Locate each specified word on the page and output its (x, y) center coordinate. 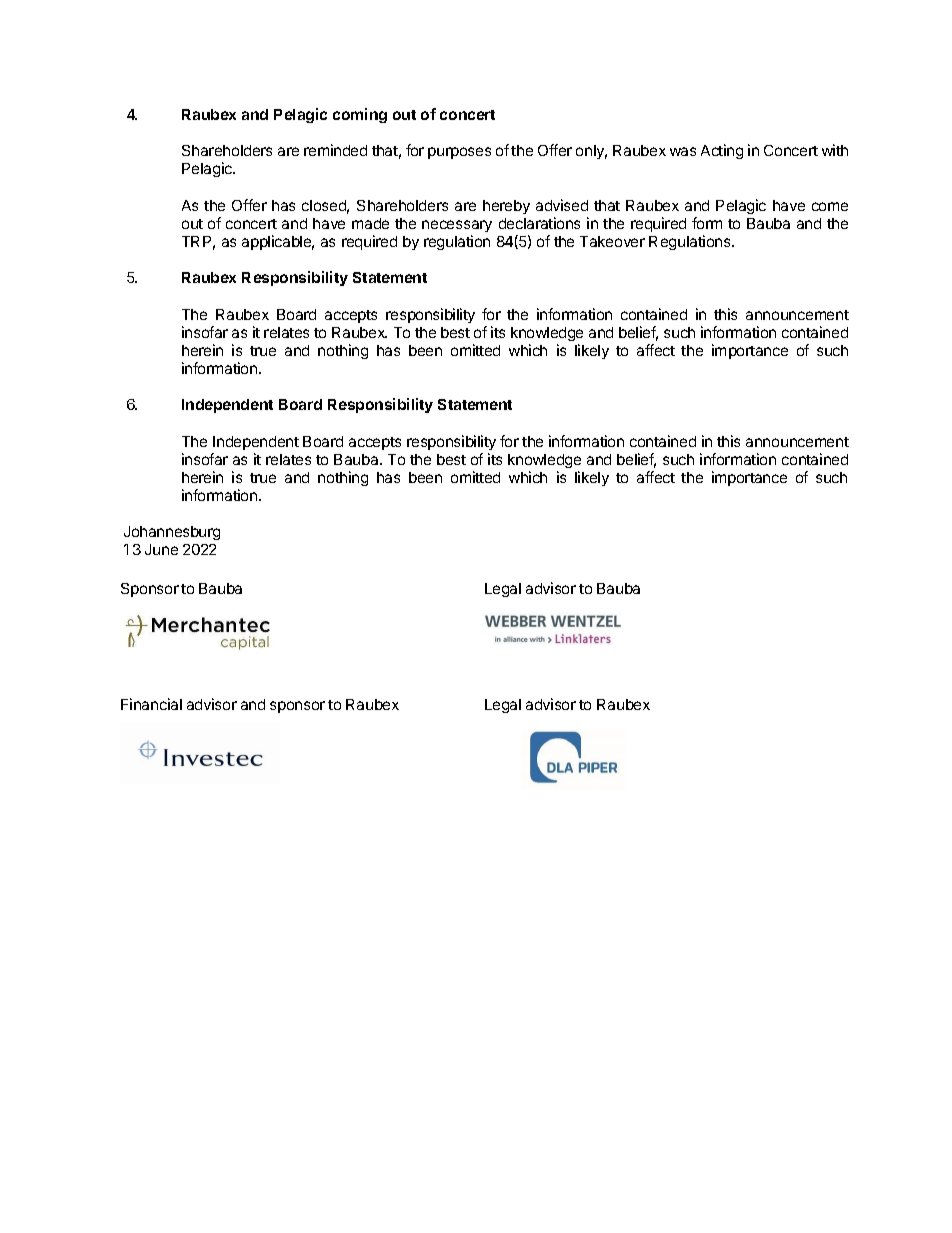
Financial (151, 704)
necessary (457, 226)
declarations (539, 223)
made (370, 223)
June (161, 549)
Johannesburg (172, 533)
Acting (722, 151)
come (830, 206)
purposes (459, 153)
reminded (335, 150)
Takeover (612, 241)
